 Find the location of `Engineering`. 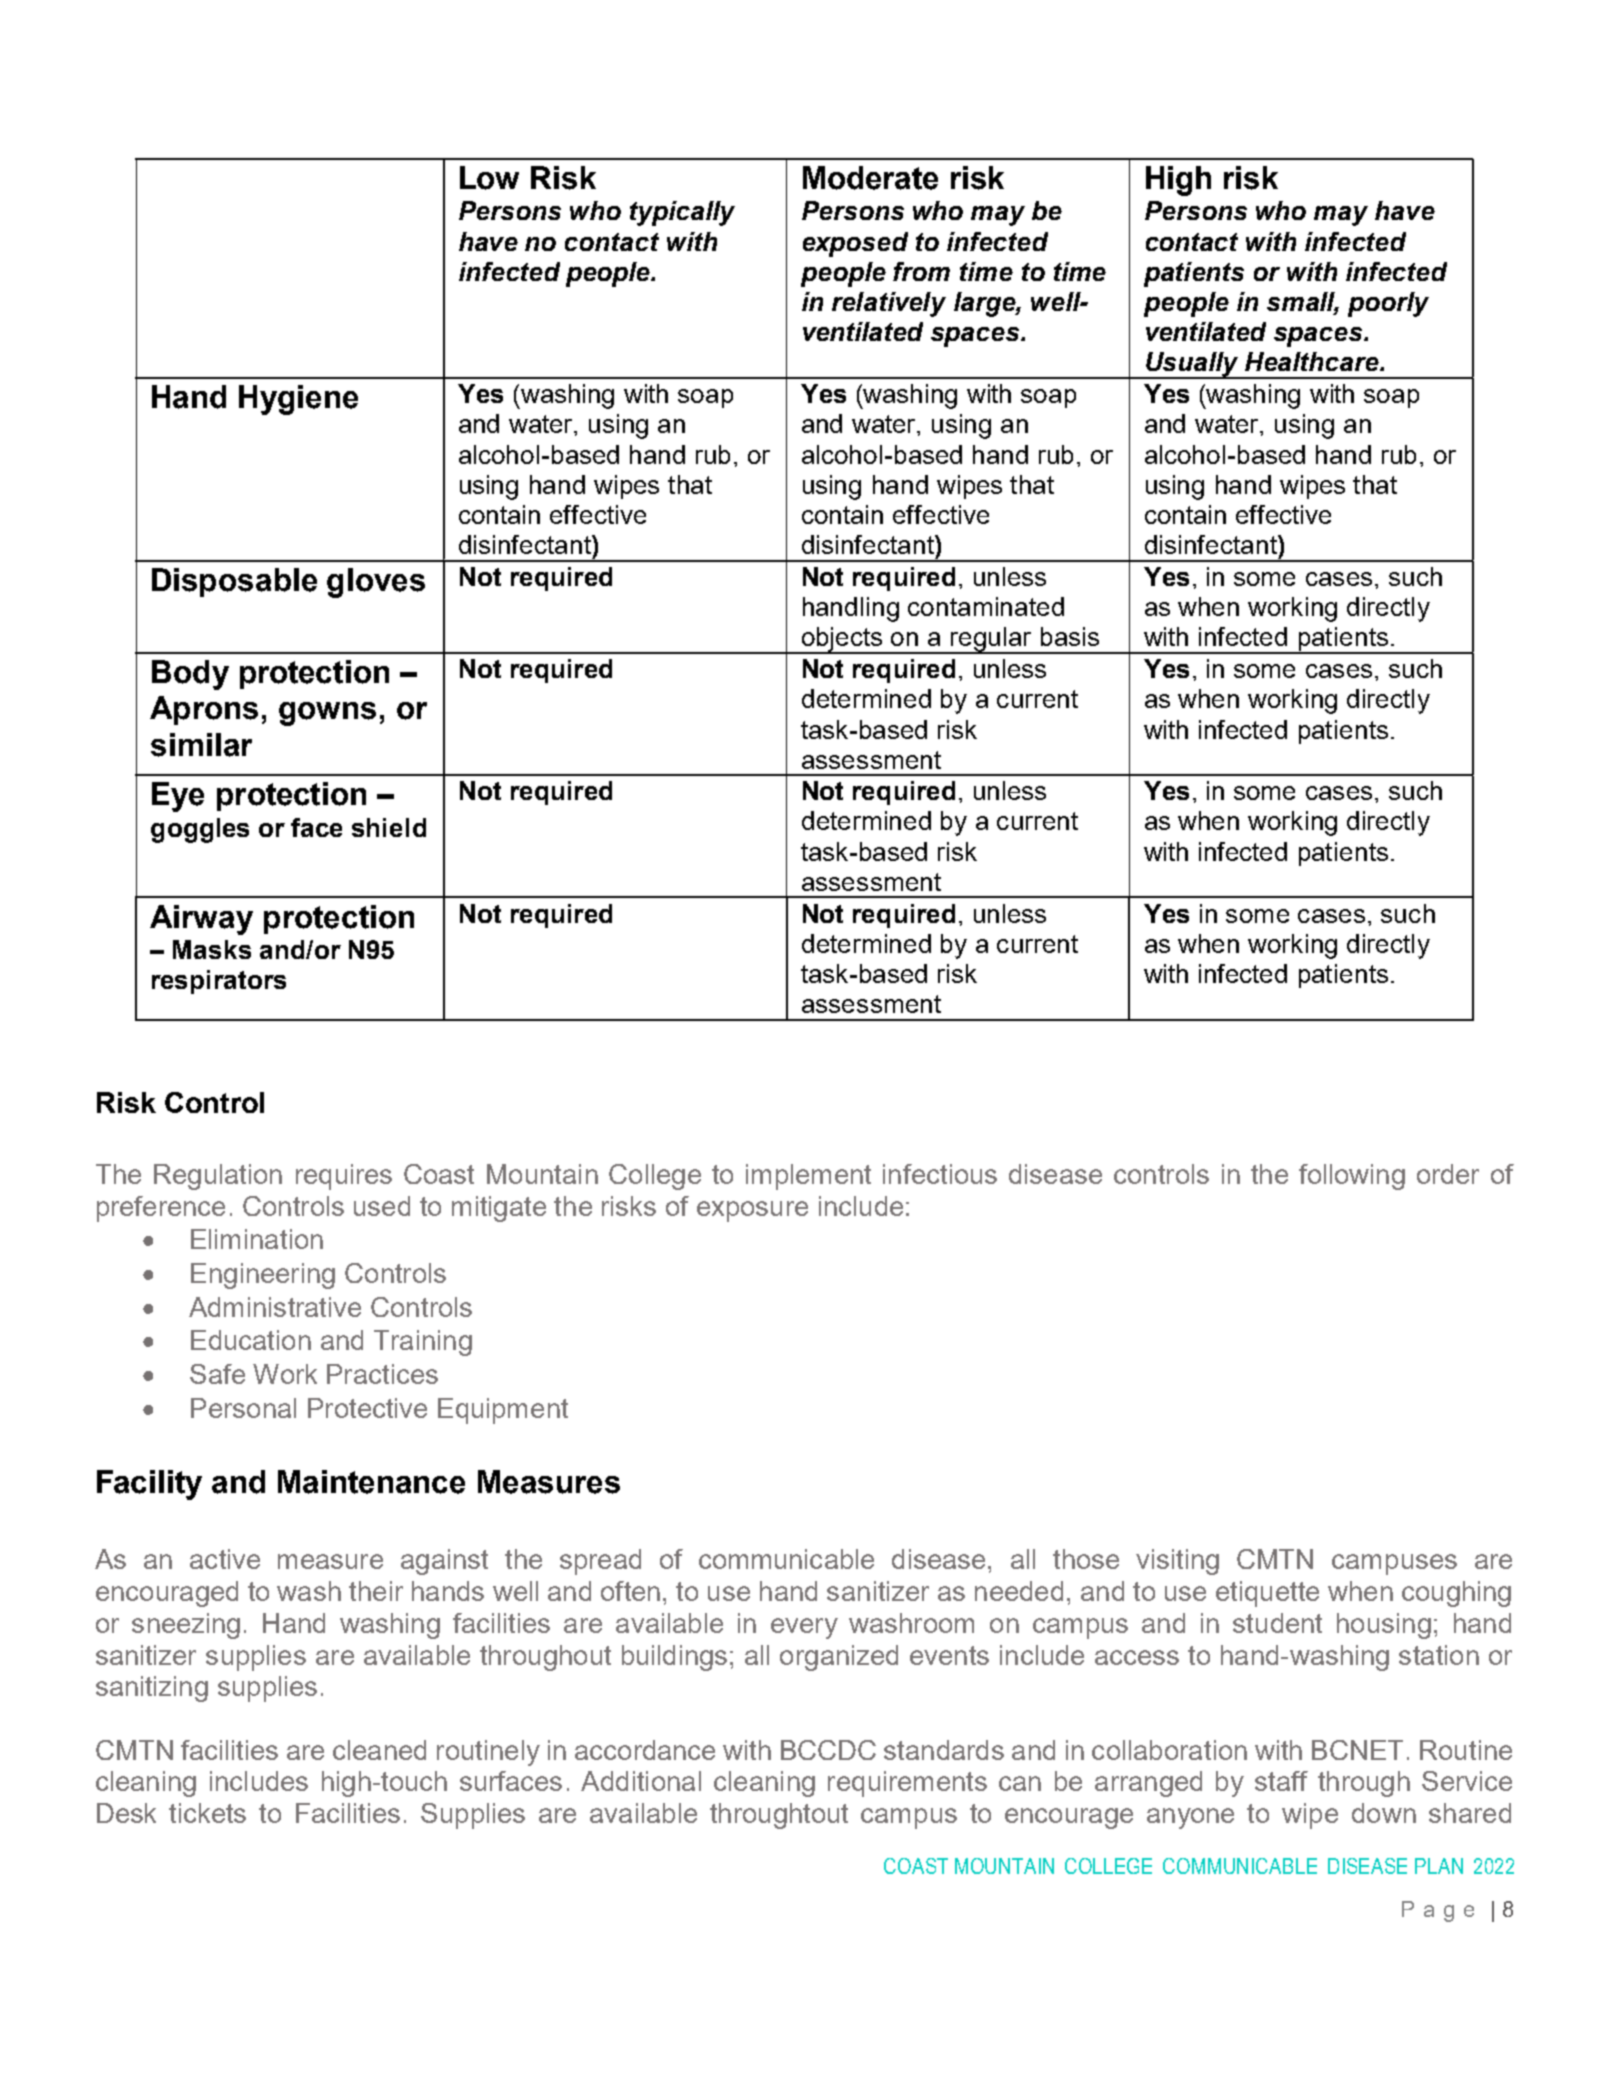

Engineering is located at coordinates (263, 1276).
